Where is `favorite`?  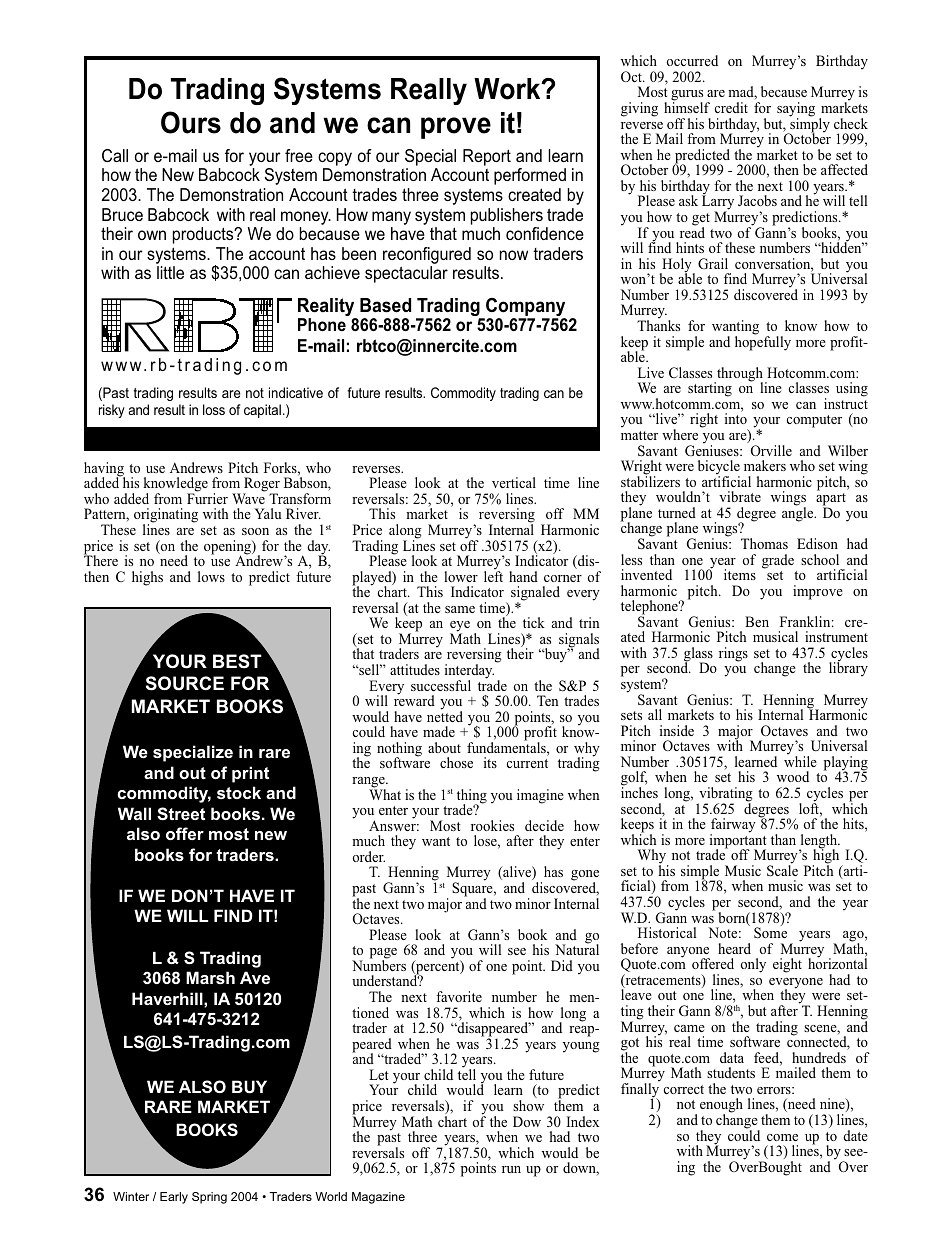
favorite is located at coordinates (459, 996).
